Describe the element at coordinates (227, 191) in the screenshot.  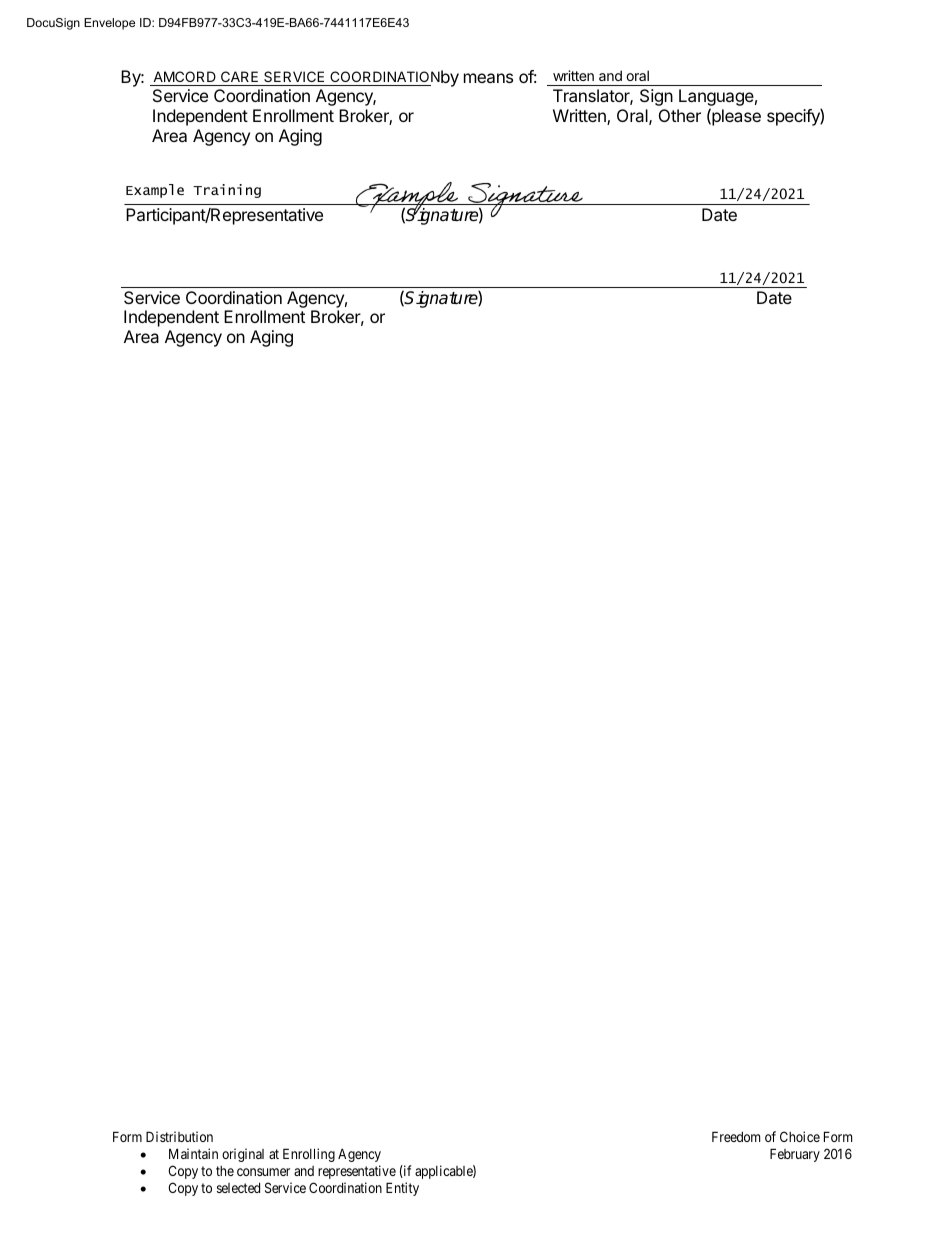
I see `Training` at that location.
